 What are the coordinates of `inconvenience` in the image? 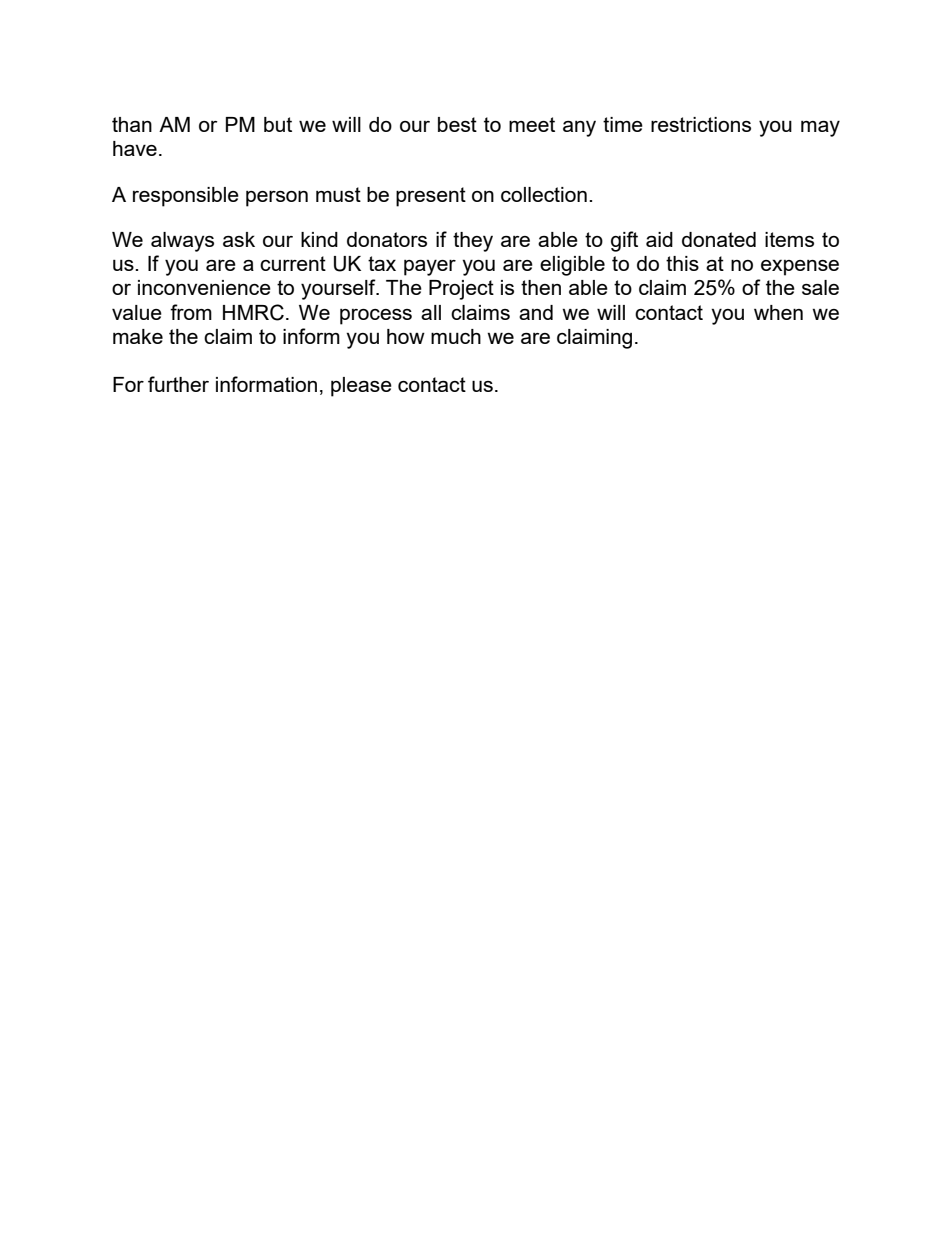 It's located at (204, 287).
